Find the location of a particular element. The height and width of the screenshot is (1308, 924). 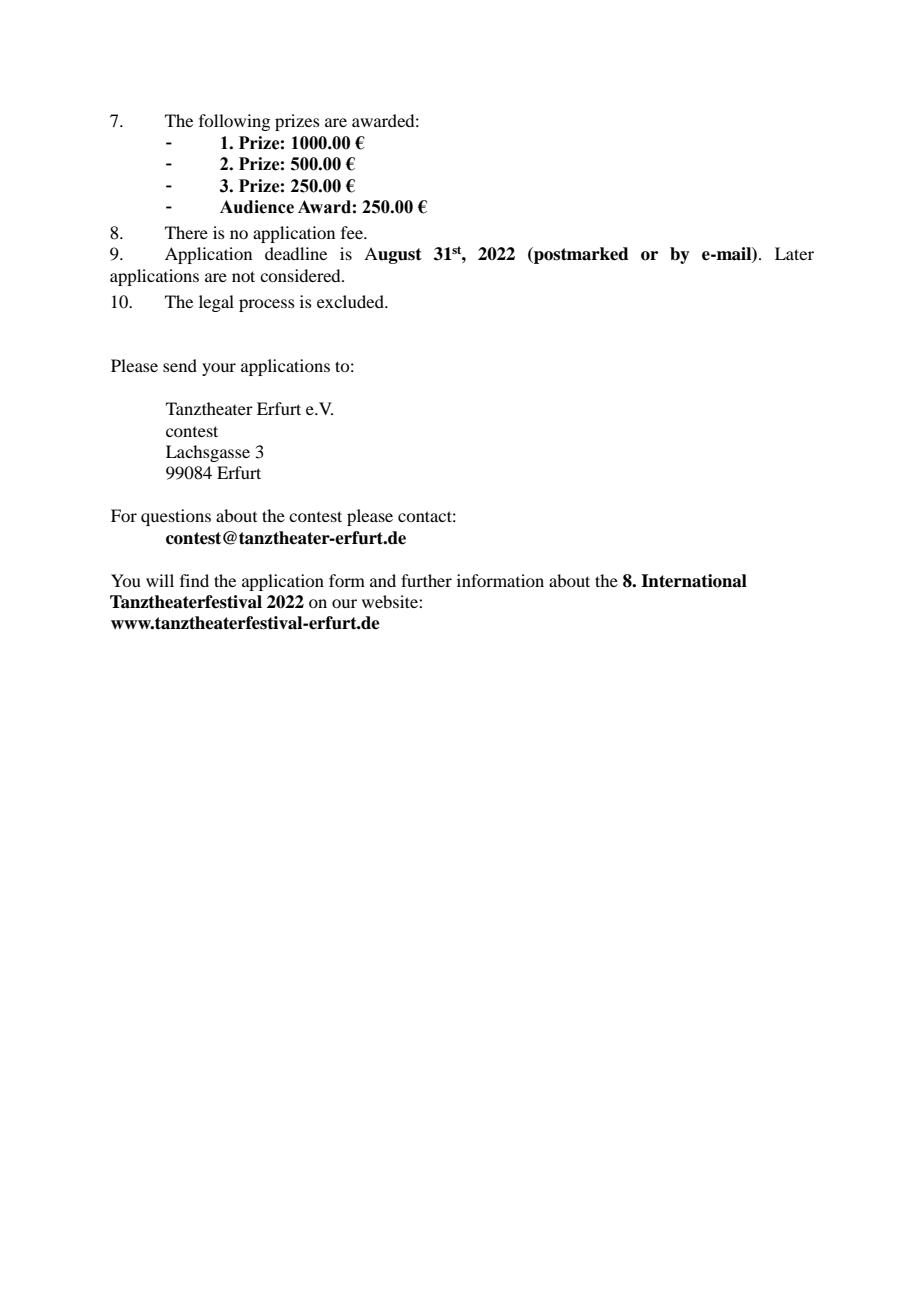

further is located at coordinates (426, 580).
